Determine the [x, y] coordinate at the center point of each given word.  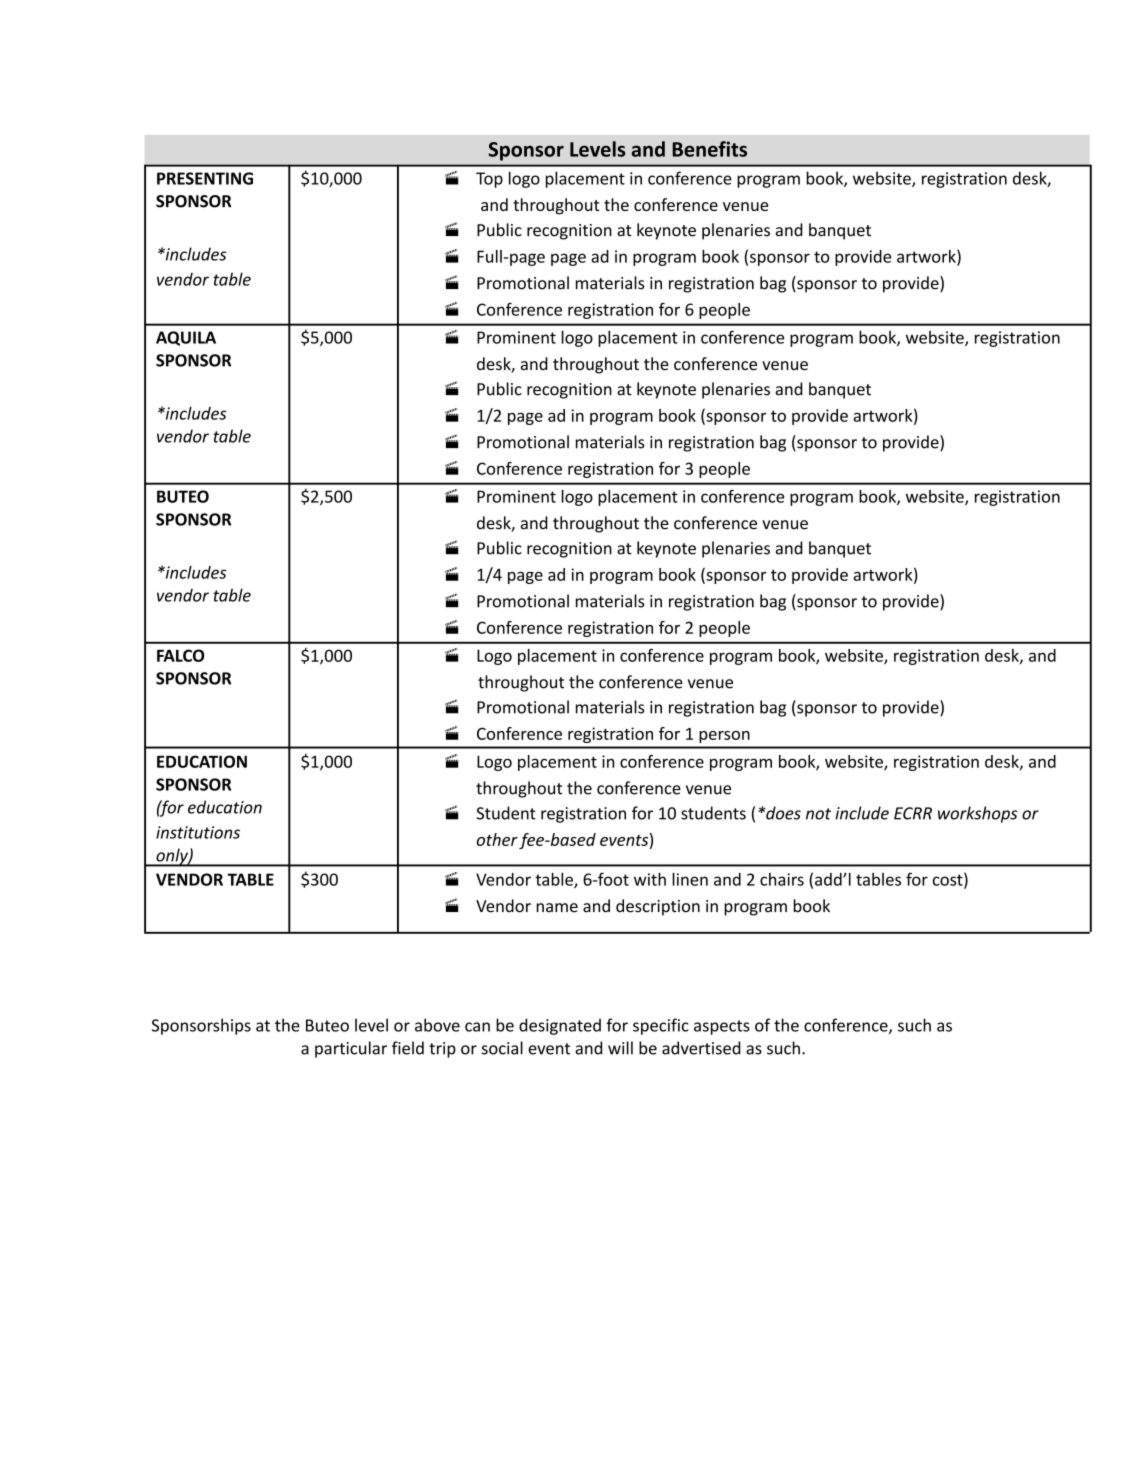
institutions [198, 832]
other [497, 839]
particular [351, 1049]
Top [489, 180]
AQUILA [186, 338]
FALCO [180, 655]
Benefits [709, 149]
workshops [978, 814]
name [557, 908]
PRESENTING [205, 178]
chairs [782, 879]
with [650, 879]
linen [690, 879]
